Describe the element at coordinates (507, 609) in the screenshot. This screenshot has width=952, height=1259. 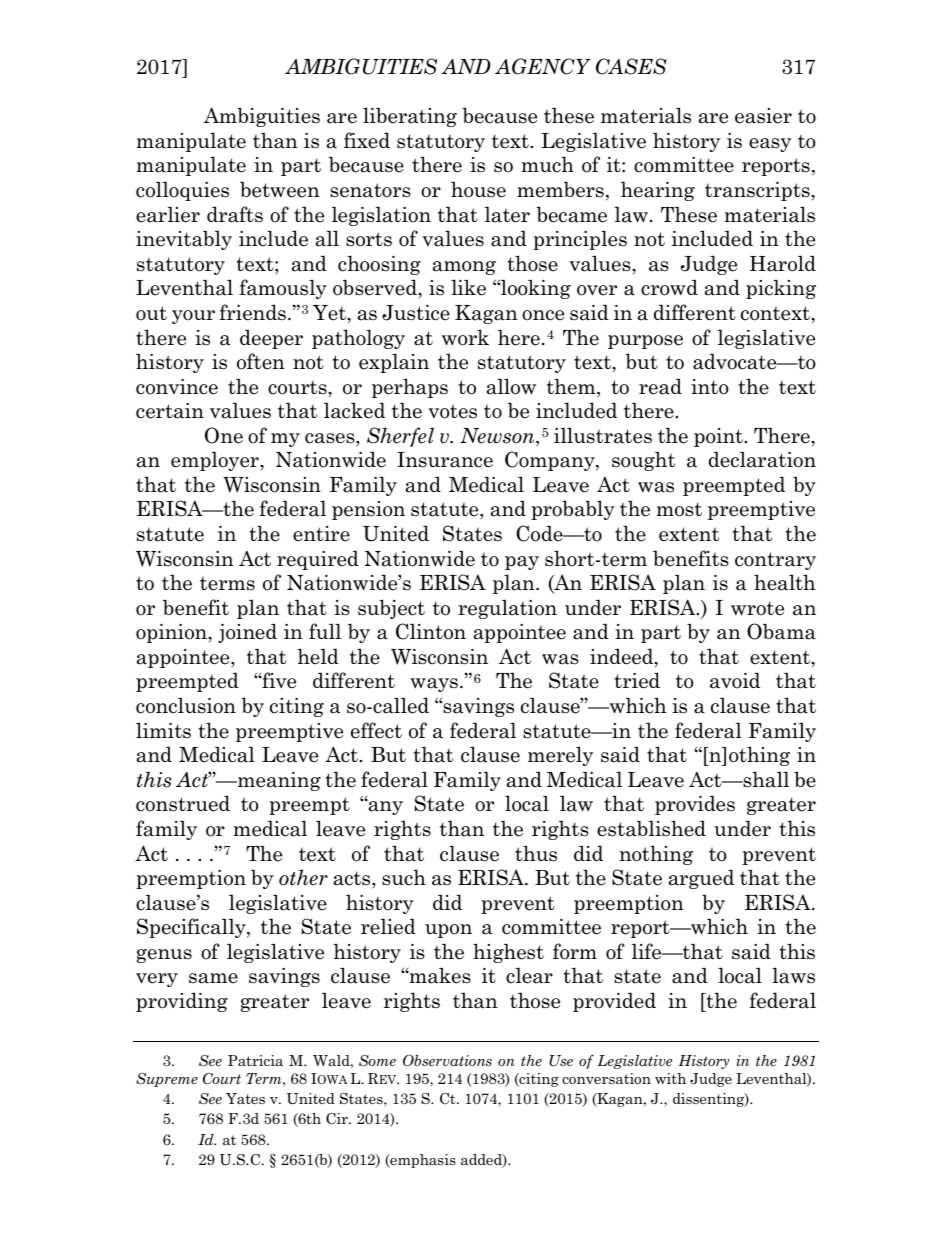
I see `regulation` at that location.
